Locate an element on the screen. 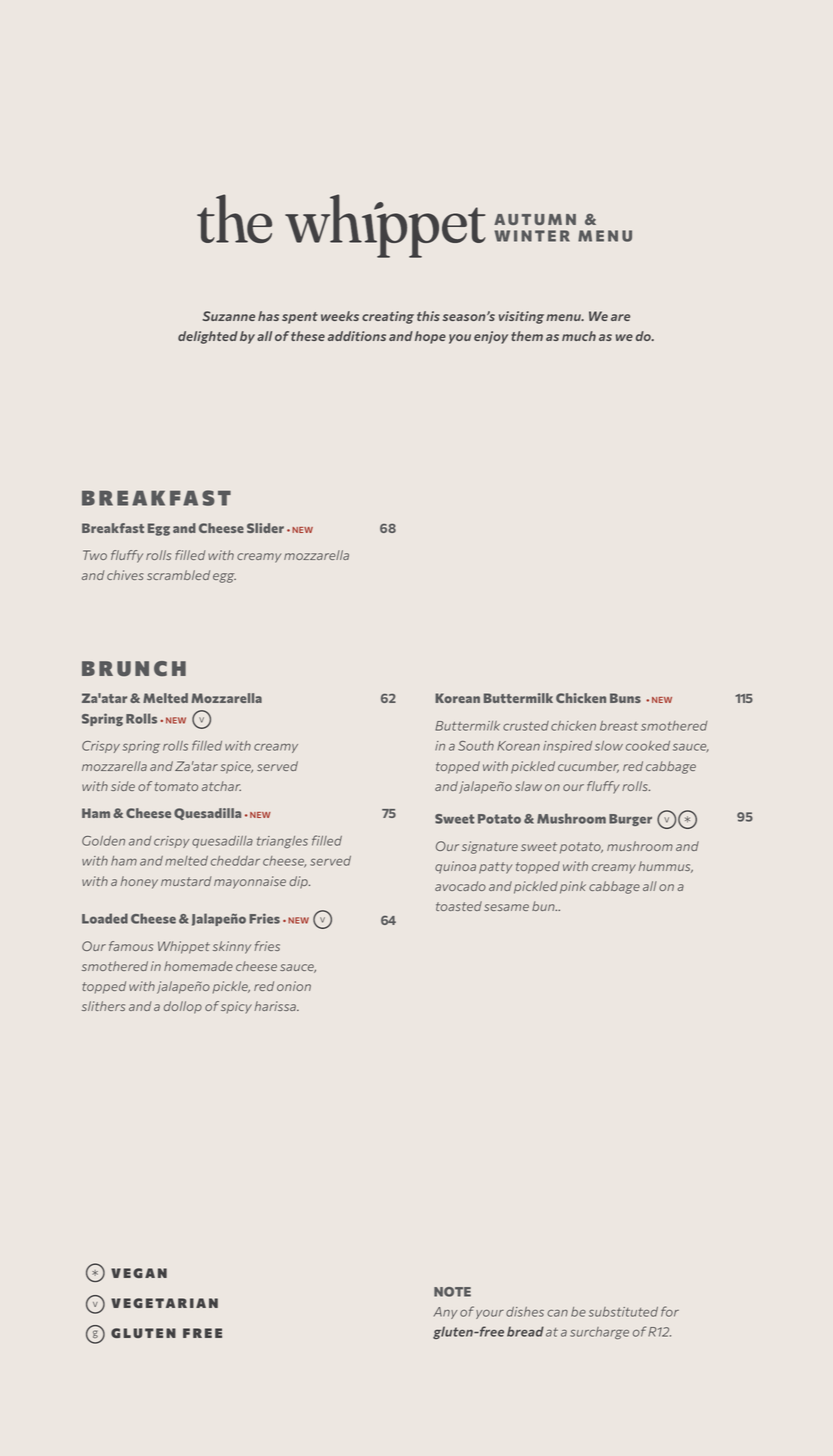  side is located at coordinates (123, 786).
